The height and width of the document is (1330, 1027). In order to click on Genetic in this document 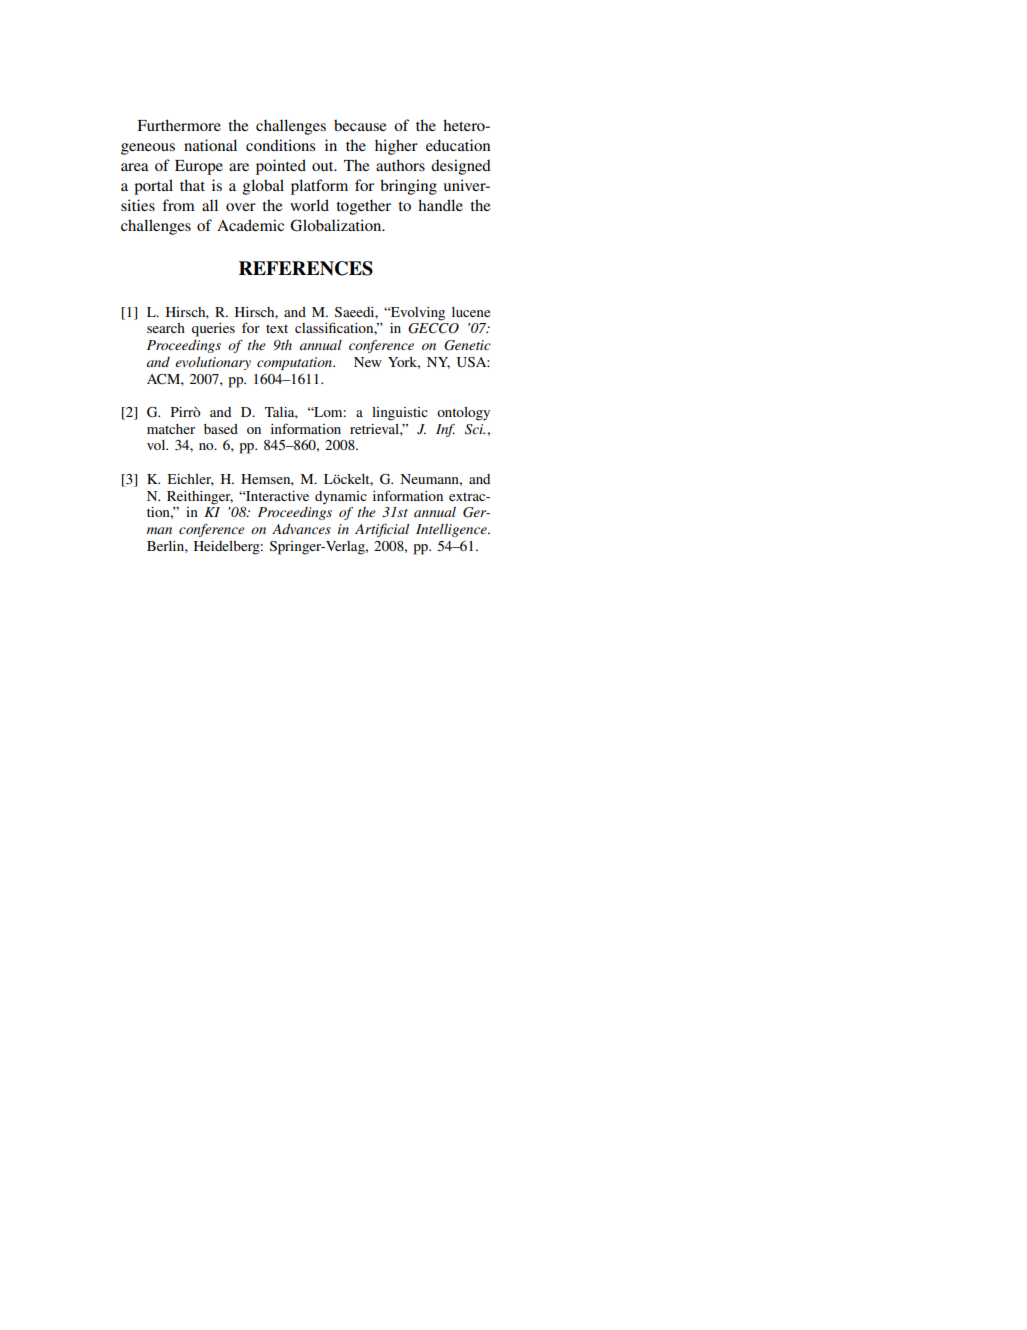, I will do `click(467, 345)`.
